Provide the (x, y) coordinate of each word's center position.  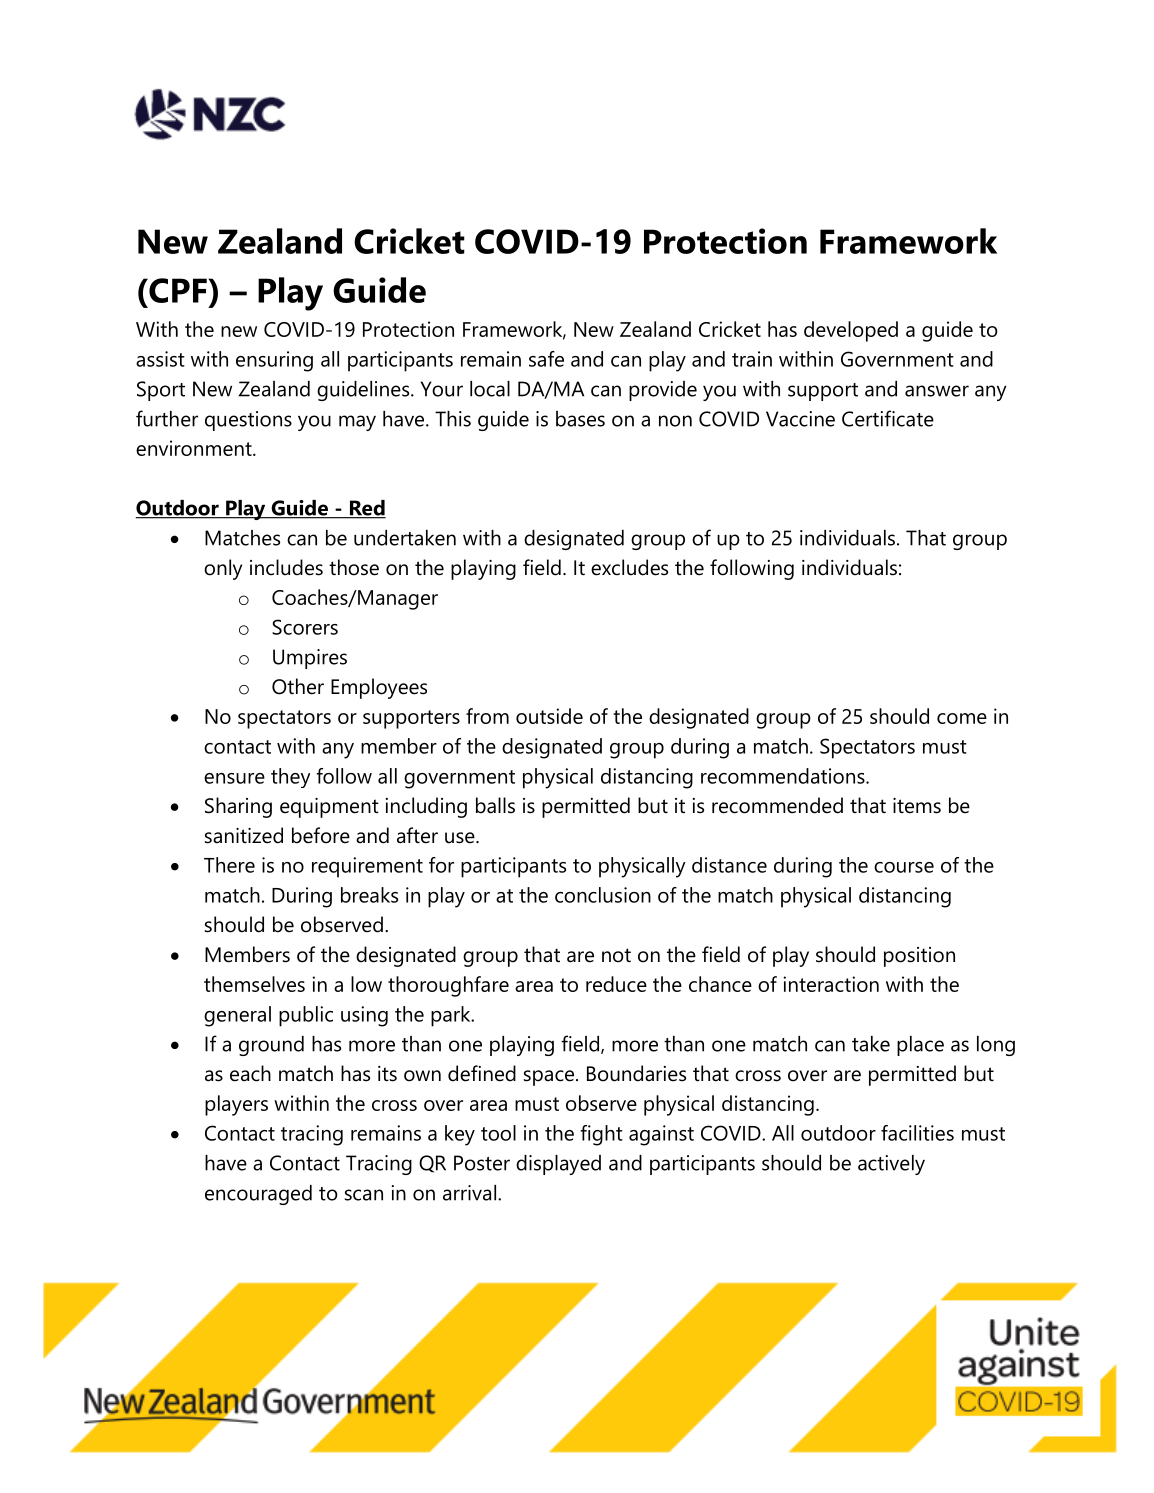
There (229, 865)
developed (851, 331)
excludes (629, 567)
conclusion (603, 895)
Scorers (305, 627)
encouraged (258, 1195)
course (904, 867)
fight (601, 1135)
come (962, 718)
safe (546, 359)
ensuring (274, 361)
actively (891, 1165)
